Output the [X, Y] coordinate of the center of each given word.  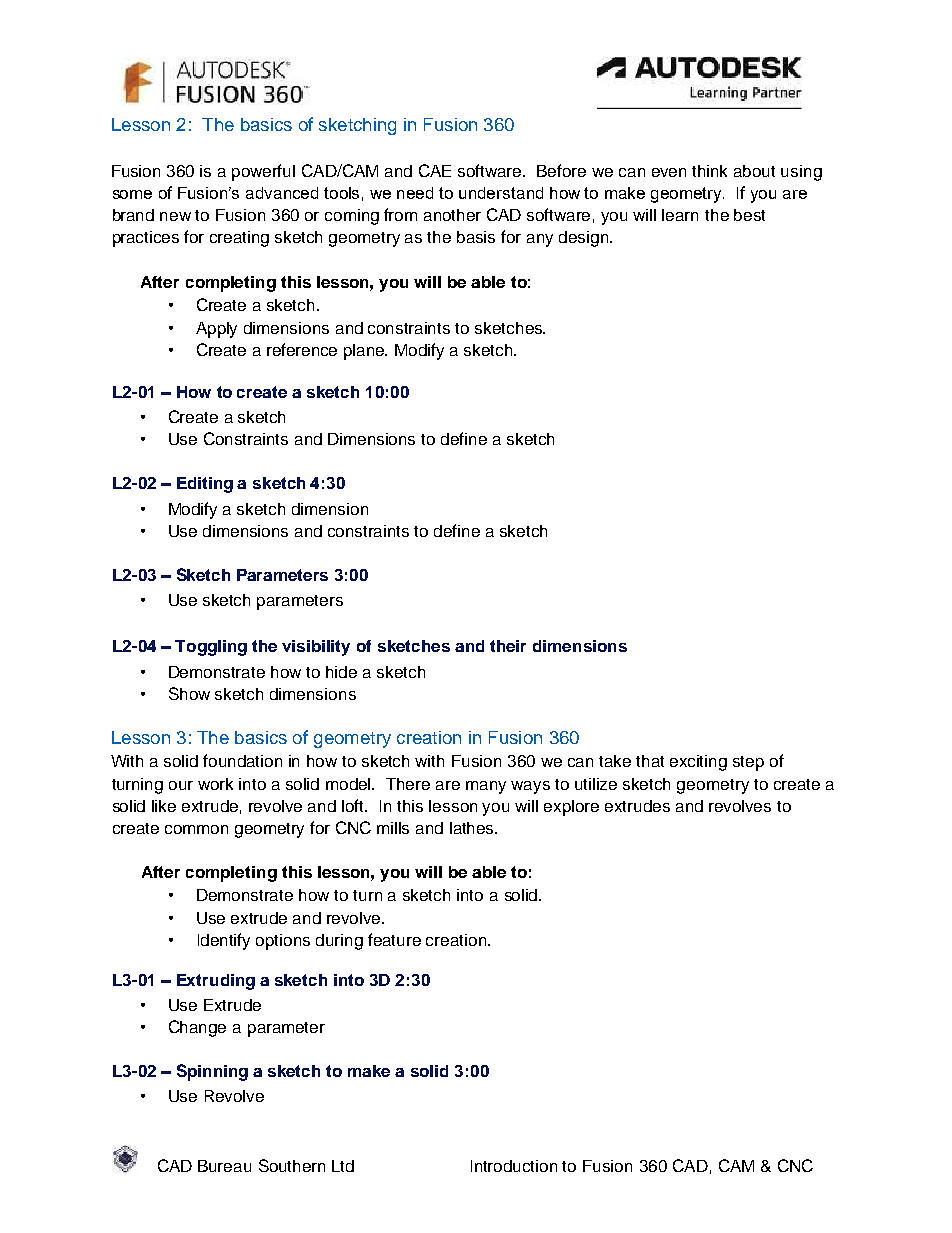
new [175, 216]
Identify [224, 941]
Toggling [211, 648]
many [486, 787]
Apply [216, 330]
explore [571, 808]
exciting [698, 763]
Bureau [224, 1166]
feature [394, 939]
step [748, 763]
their [508, 646]
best [749, 215]
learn [680, 215]
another [452, 215]
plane [365, 352]
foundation [242, 760]
